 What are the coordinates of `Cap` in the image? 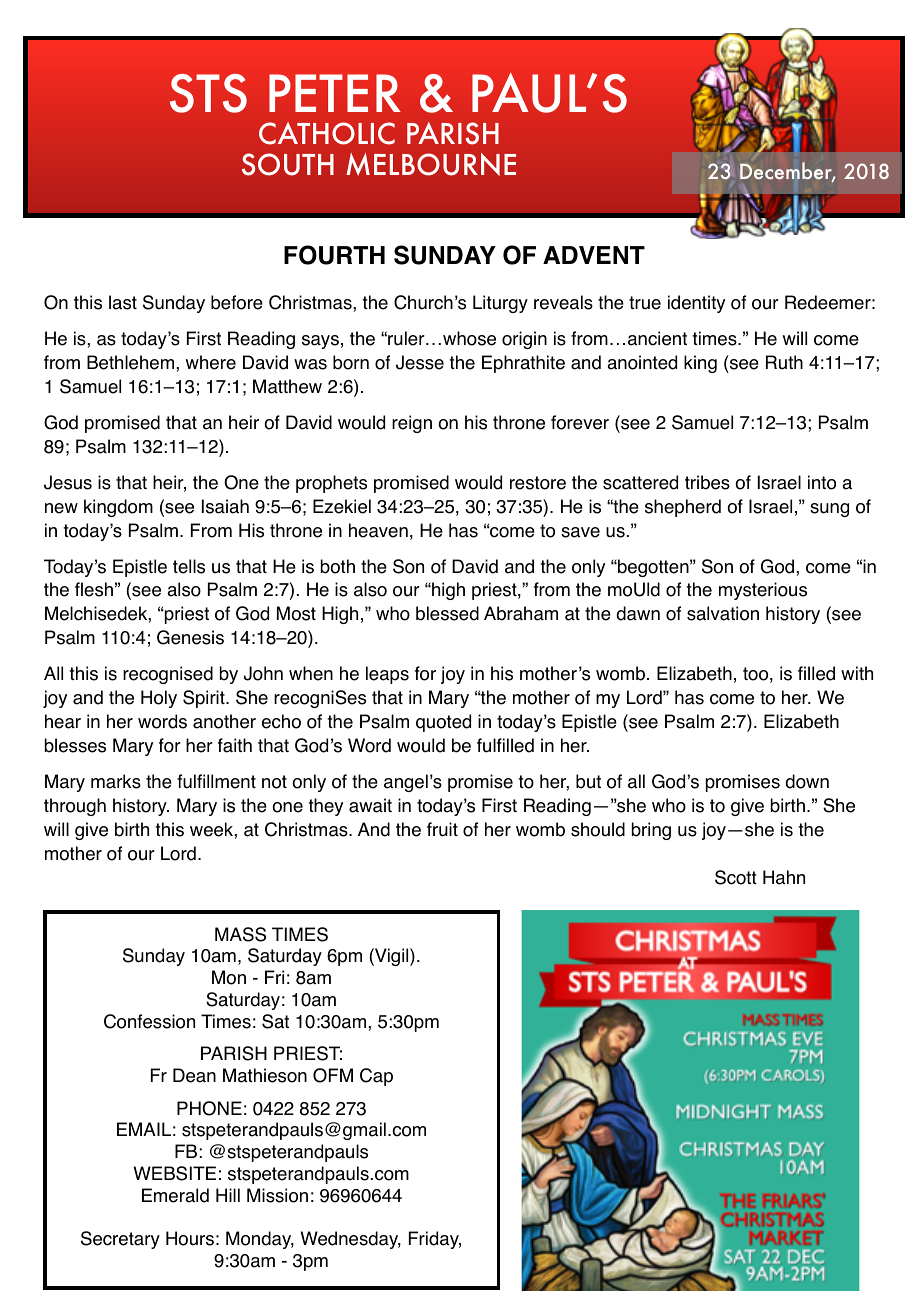 It's located at (376, 1077).
